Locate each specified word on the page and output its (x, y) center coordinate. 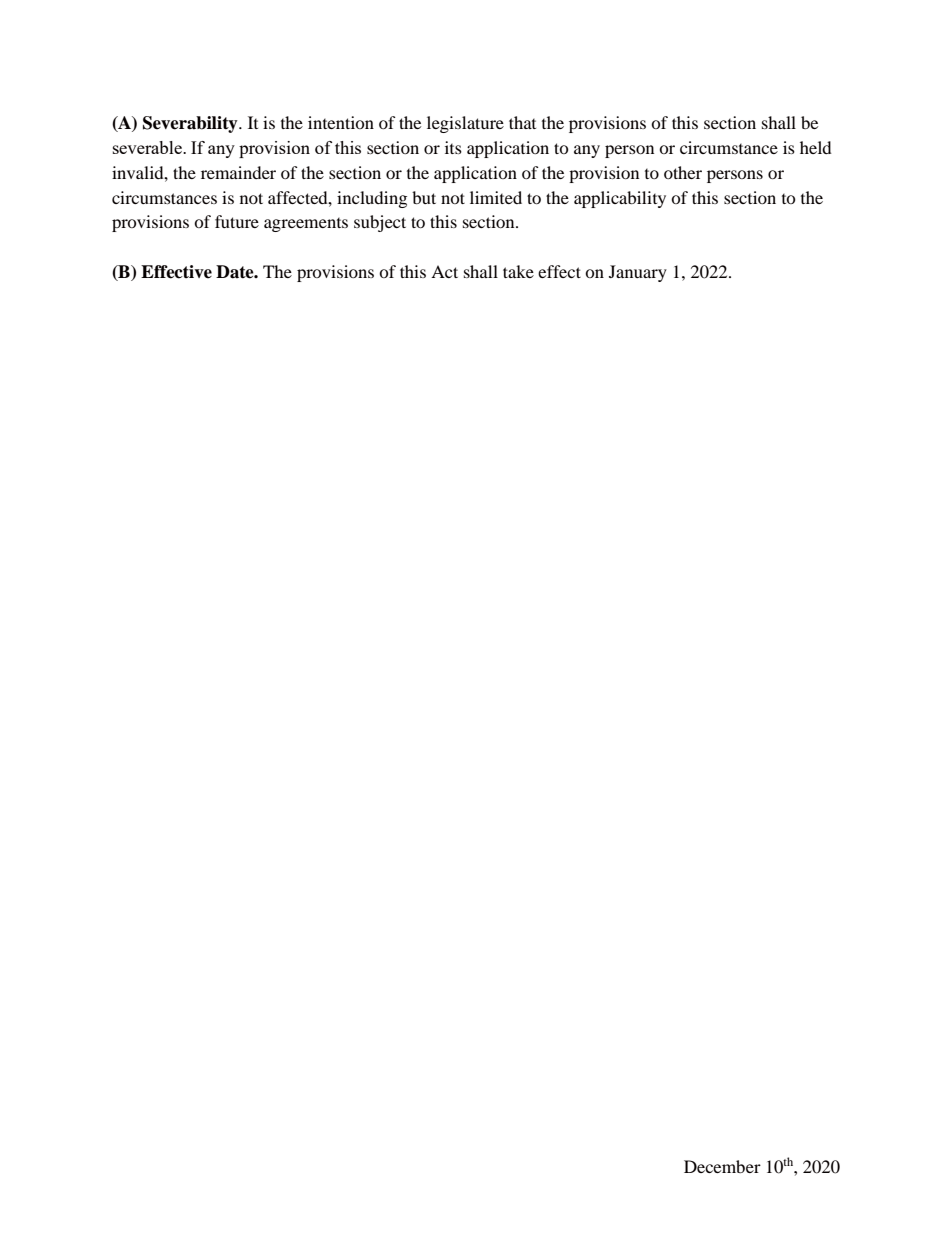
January (638, 273)
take (518, 271)
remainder (238, 172)
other (683, 172)
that (522, 122)
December (722, 1166)
